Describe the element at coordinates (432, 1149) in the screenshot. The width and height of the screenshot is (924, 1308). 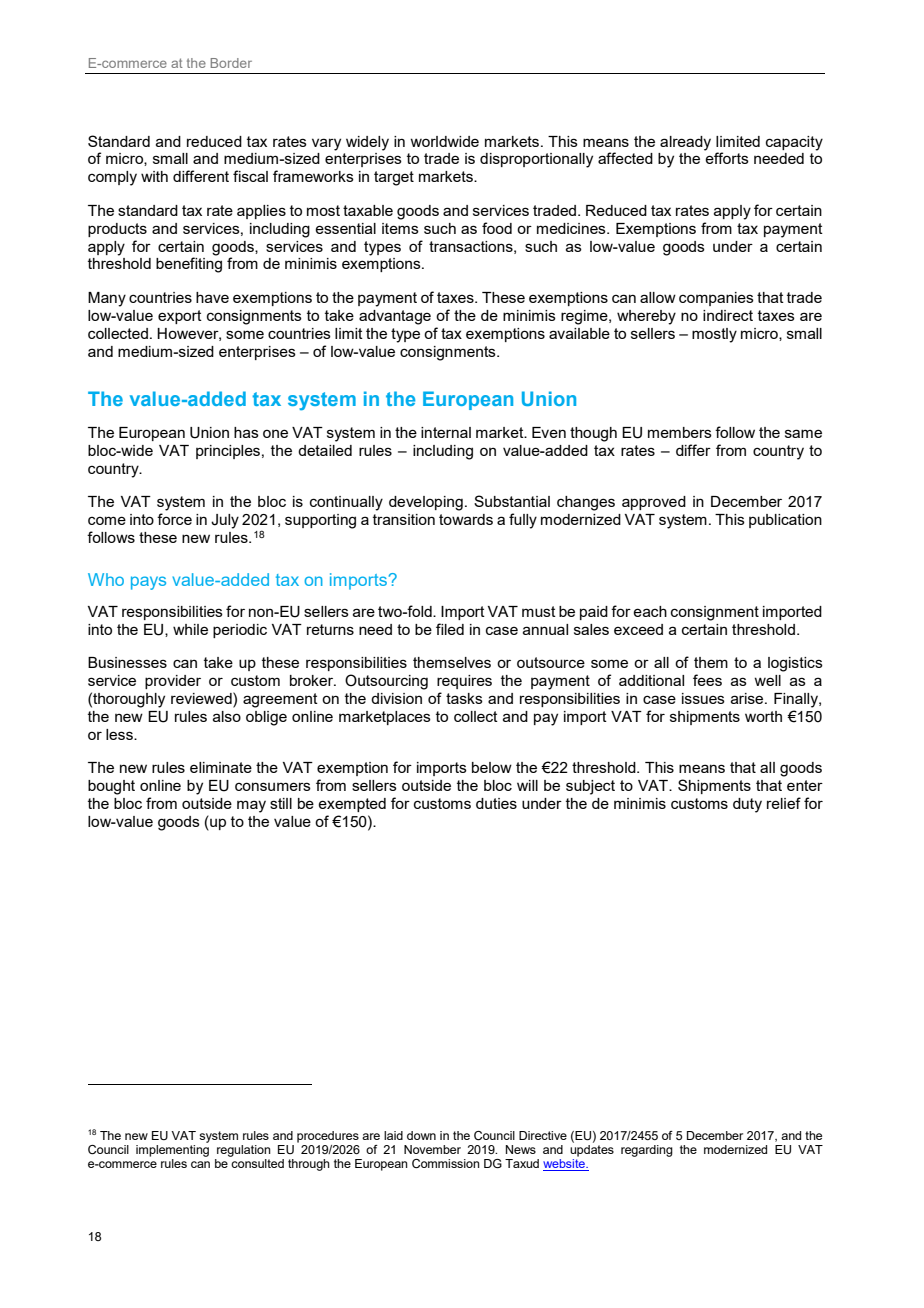
I see `November` at that location.
